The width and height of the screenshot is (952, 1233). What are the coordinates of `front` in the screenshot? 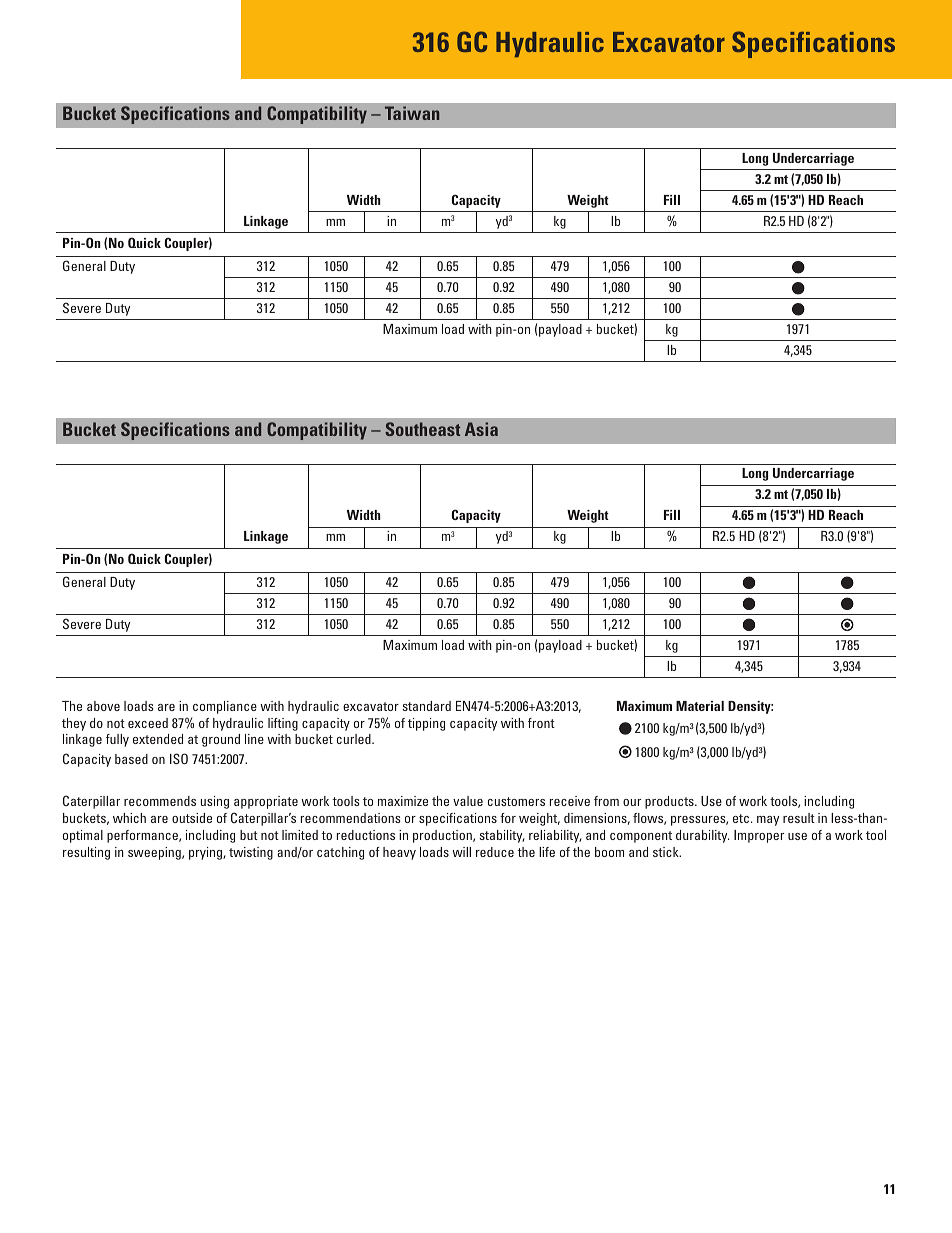 It's located at (541, 723).
